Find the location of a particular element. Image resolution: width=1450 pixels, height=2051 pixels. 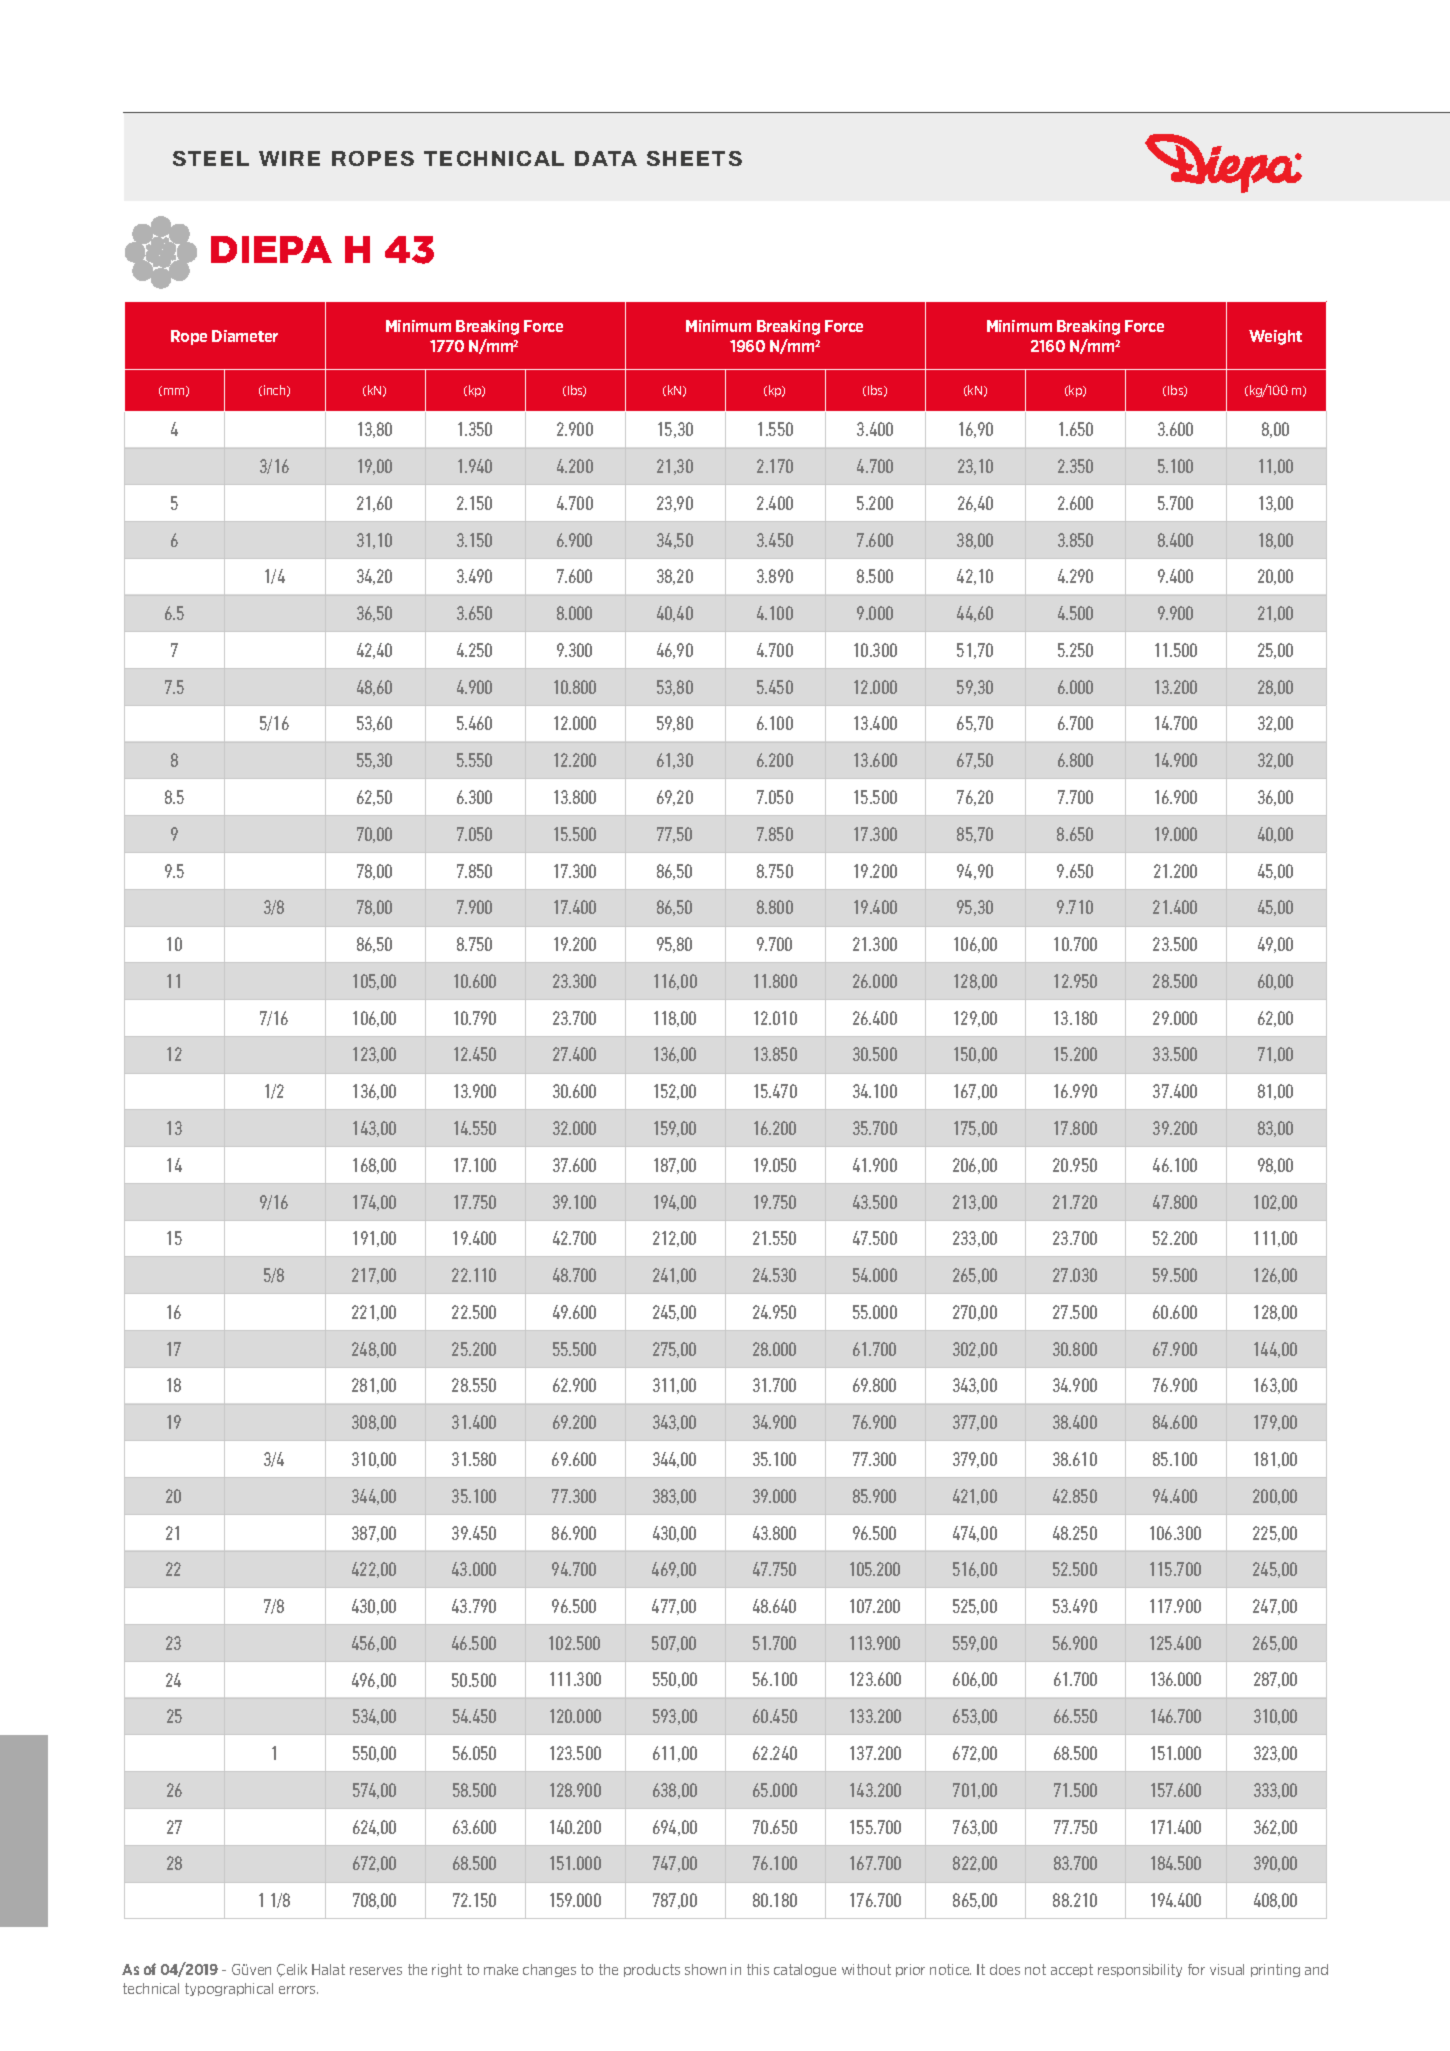

visual is located at coordinates (1227, 1969).
